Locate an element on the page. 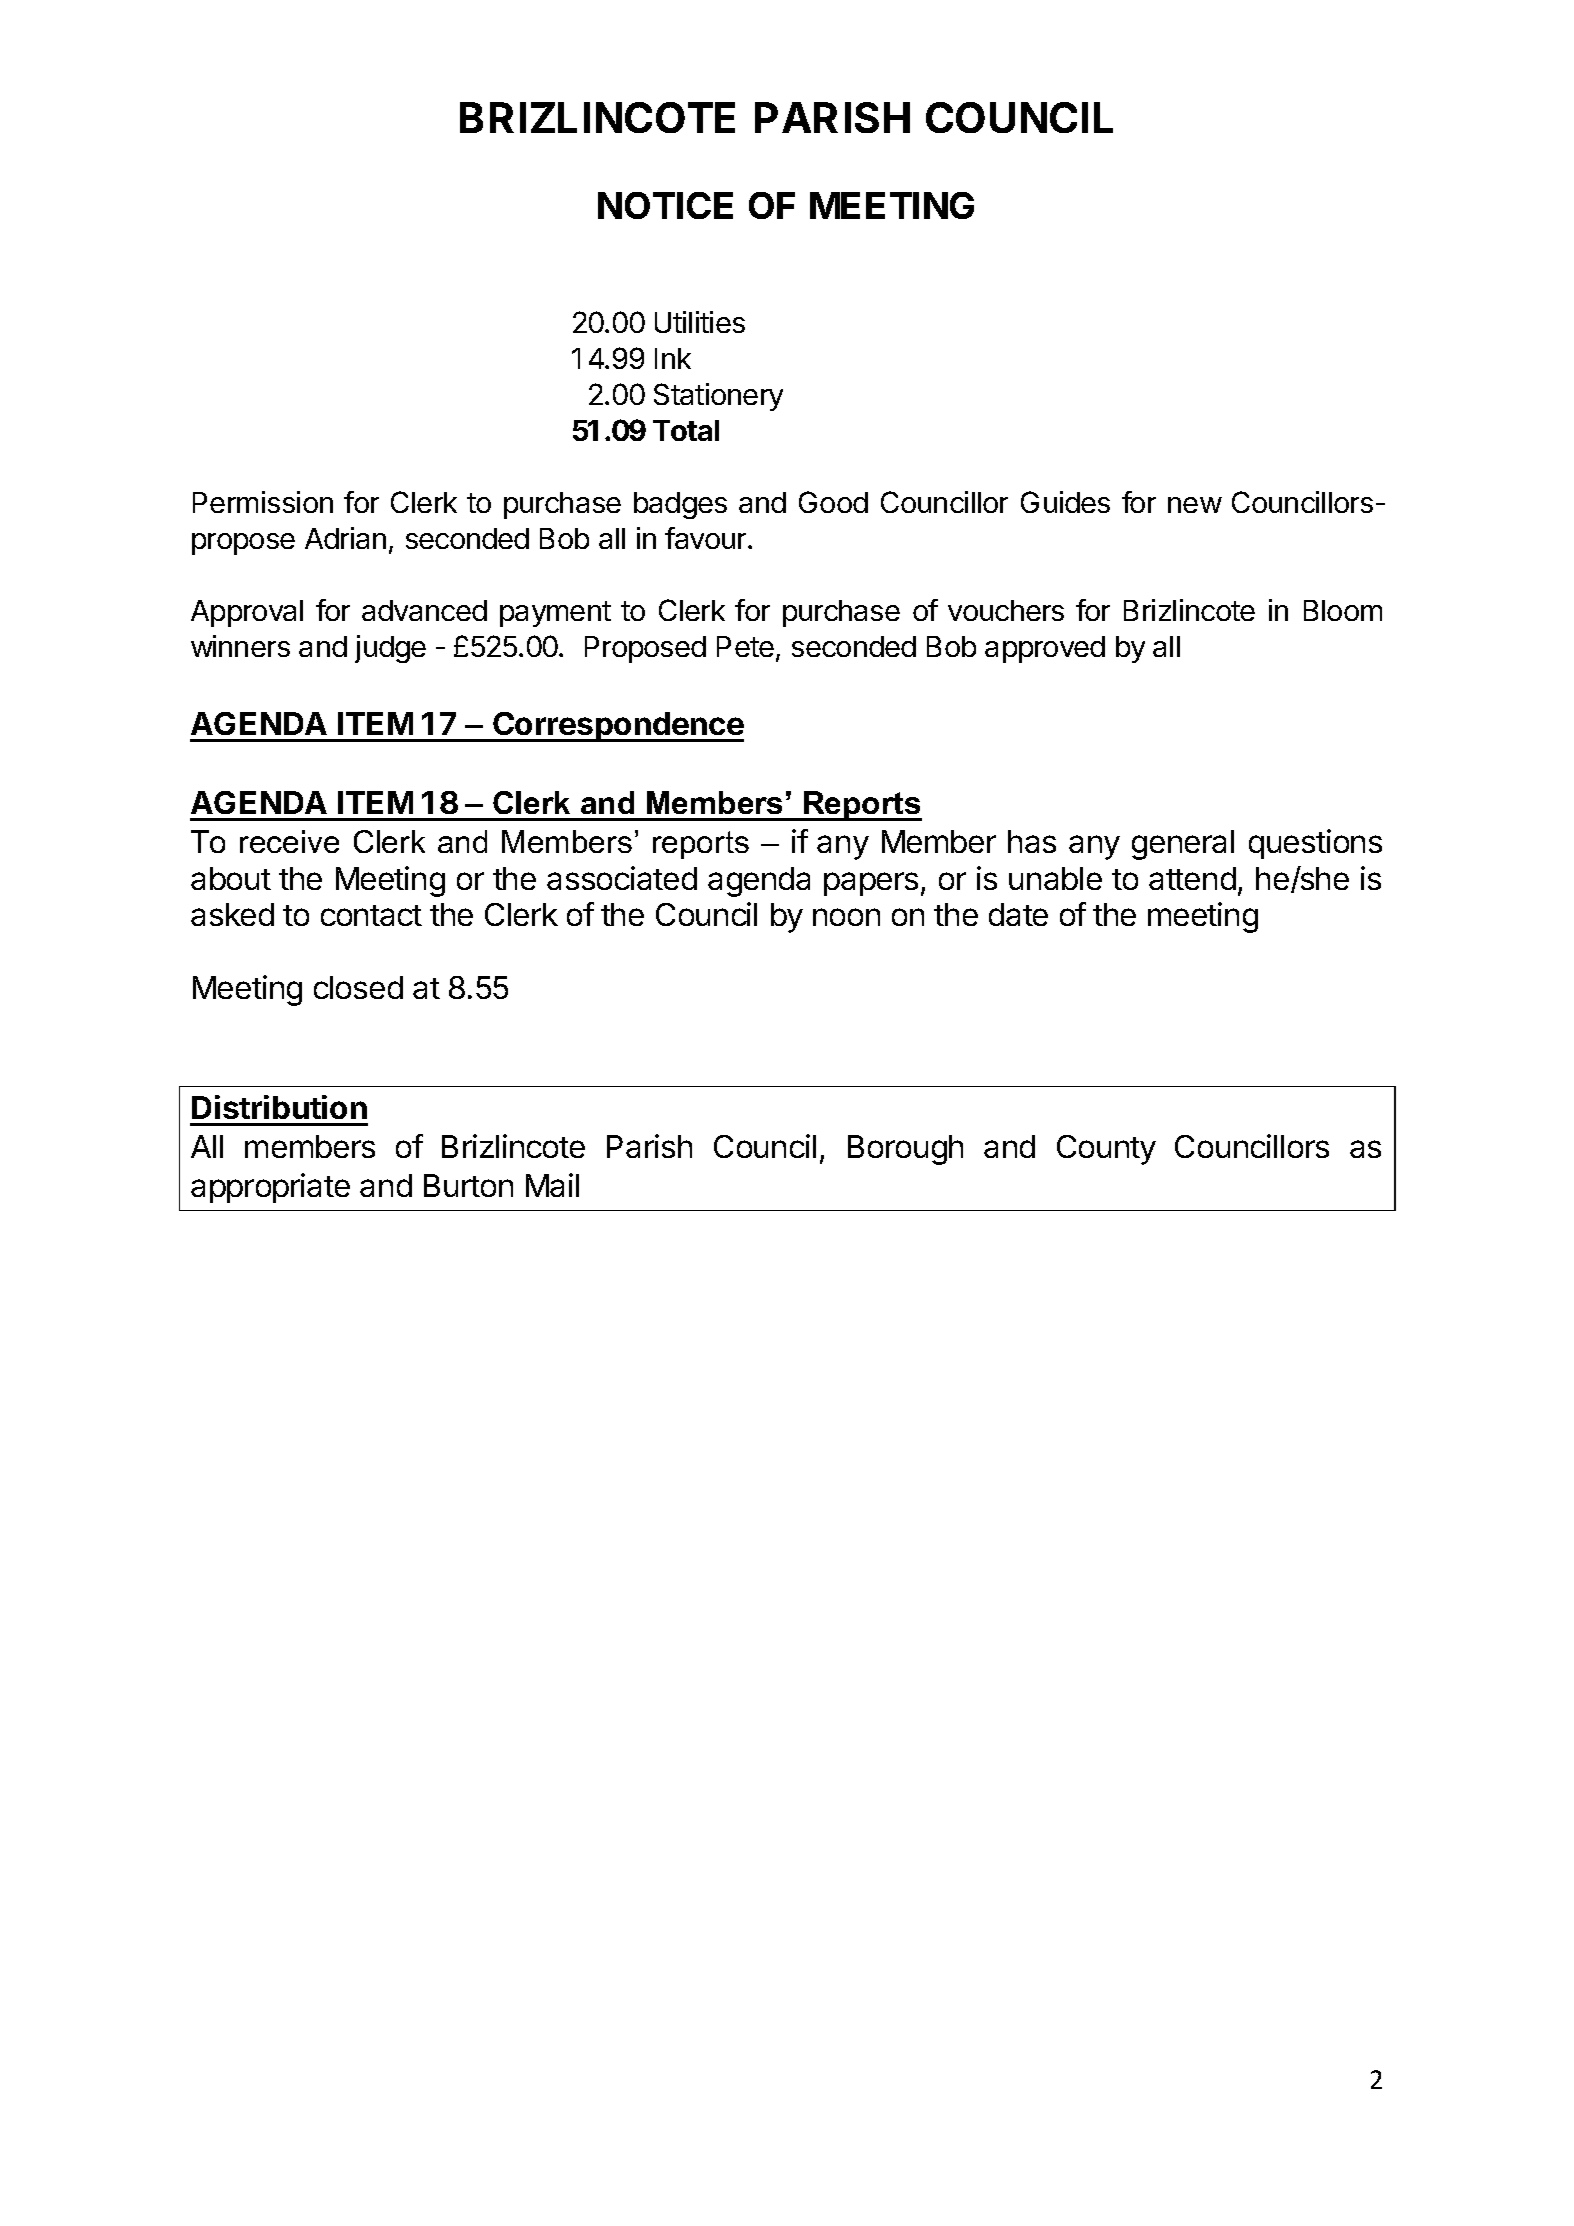  Pete is located at coordinates (745, 646).
